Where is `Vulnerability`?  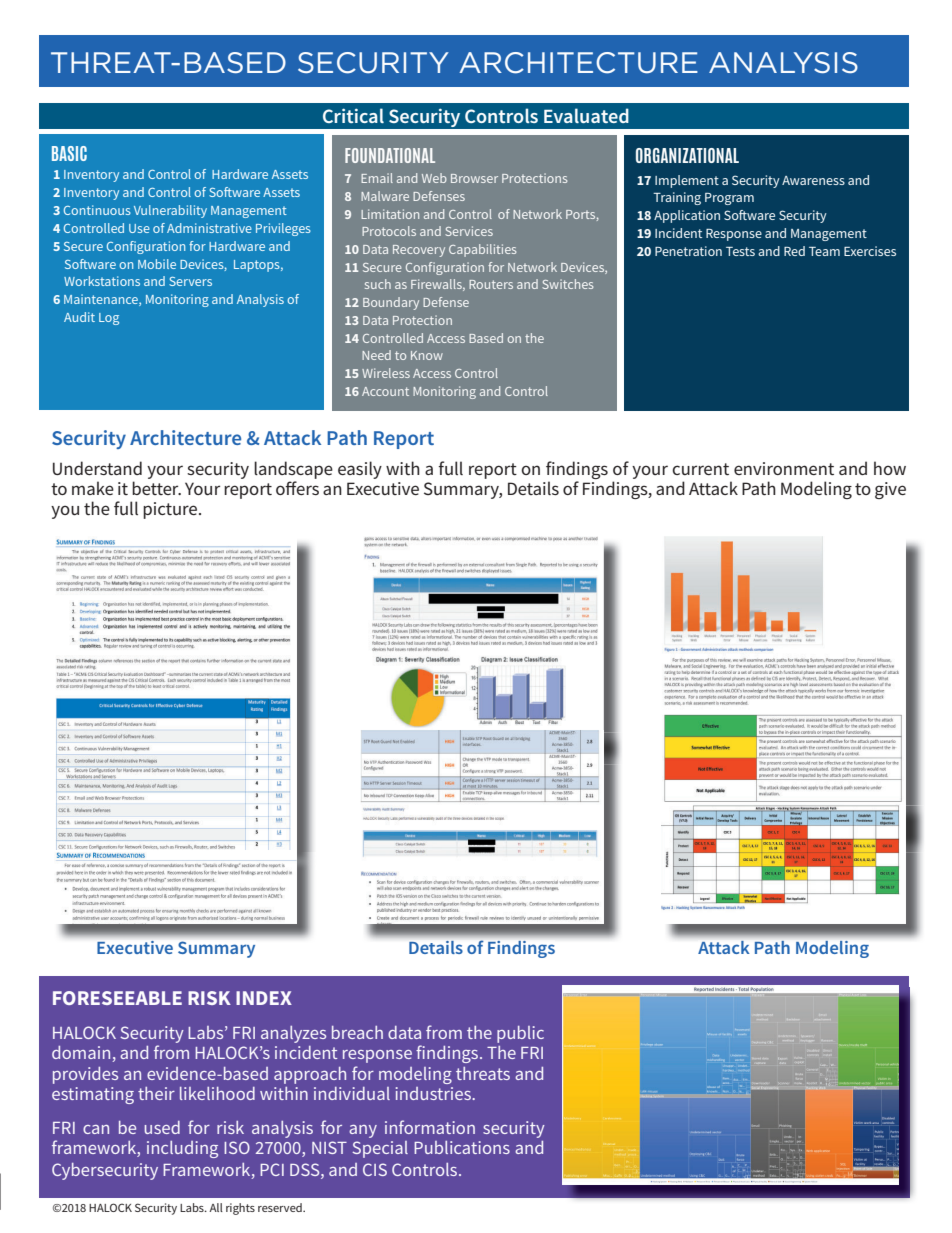
Vulnerability is located at coordinates (170, 211).
